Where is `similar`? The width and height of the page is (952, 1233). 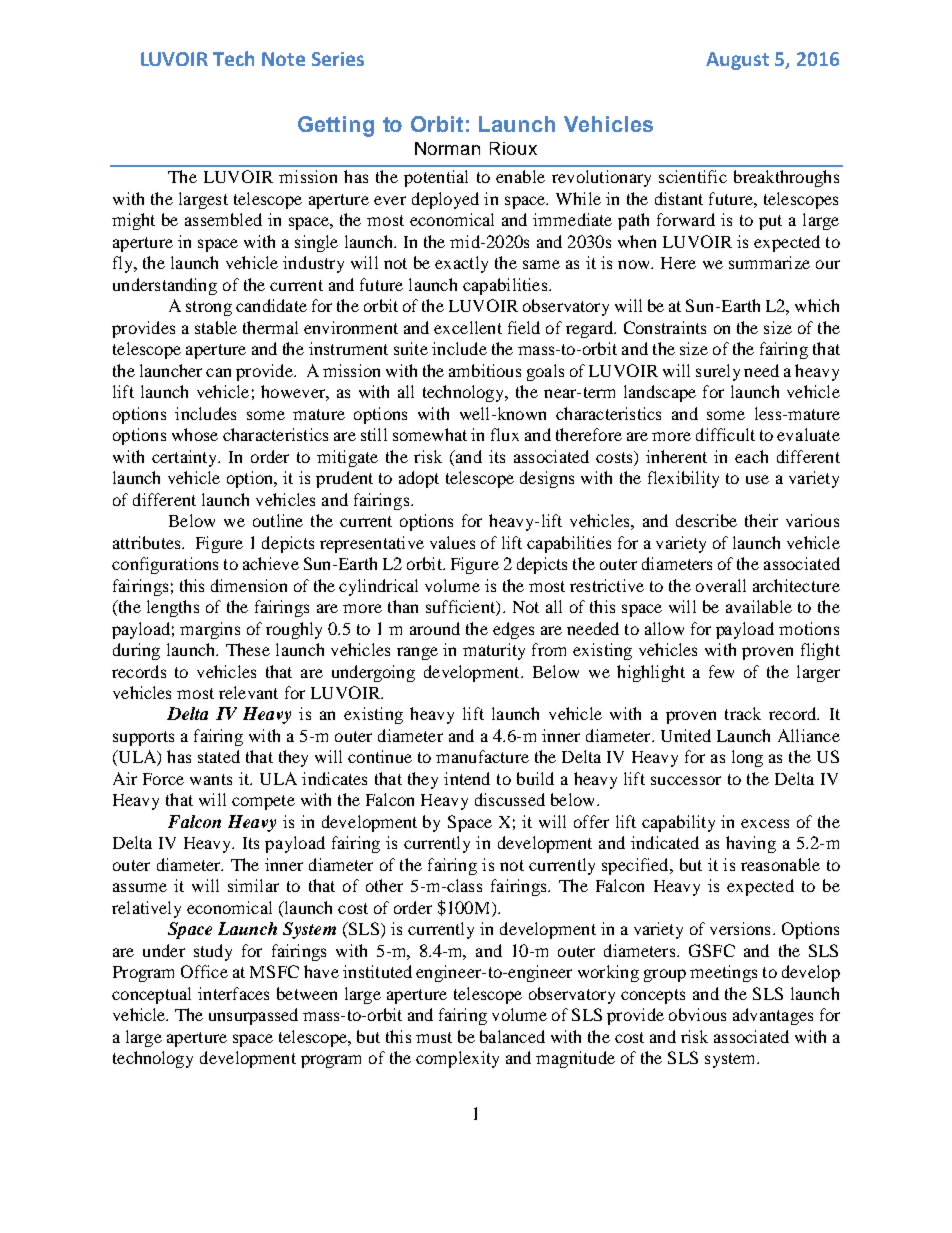 similar is located at coordinates (253, 885).
